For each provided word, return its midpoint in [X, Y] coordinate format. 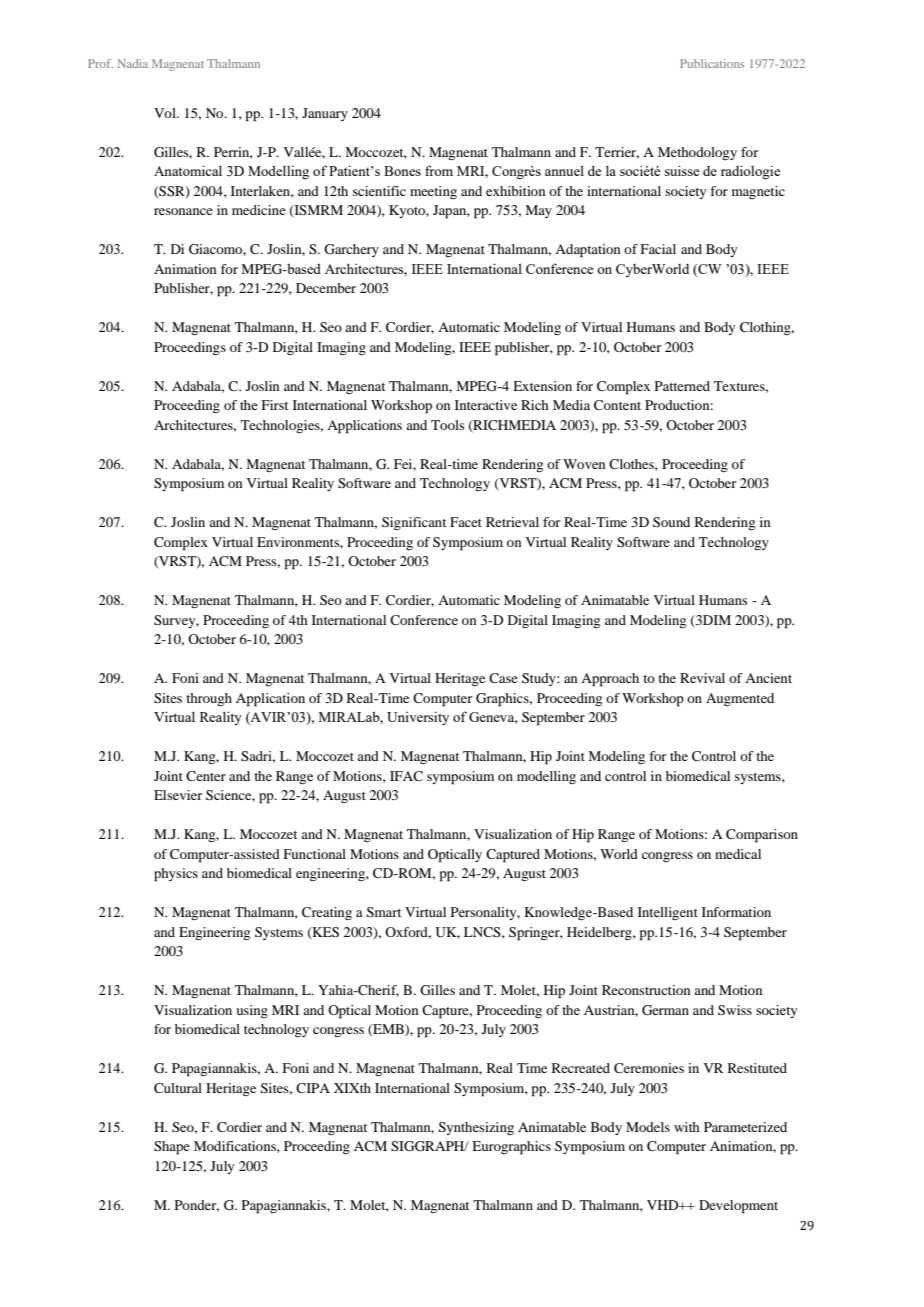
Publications [712, 63]
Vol [166, 113]
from [439, 170]
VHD [664, 1205]
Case [503, 678]
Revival [702, 678]
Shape [172, 1148]
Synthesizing [476, 1128]
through [209, 699]
